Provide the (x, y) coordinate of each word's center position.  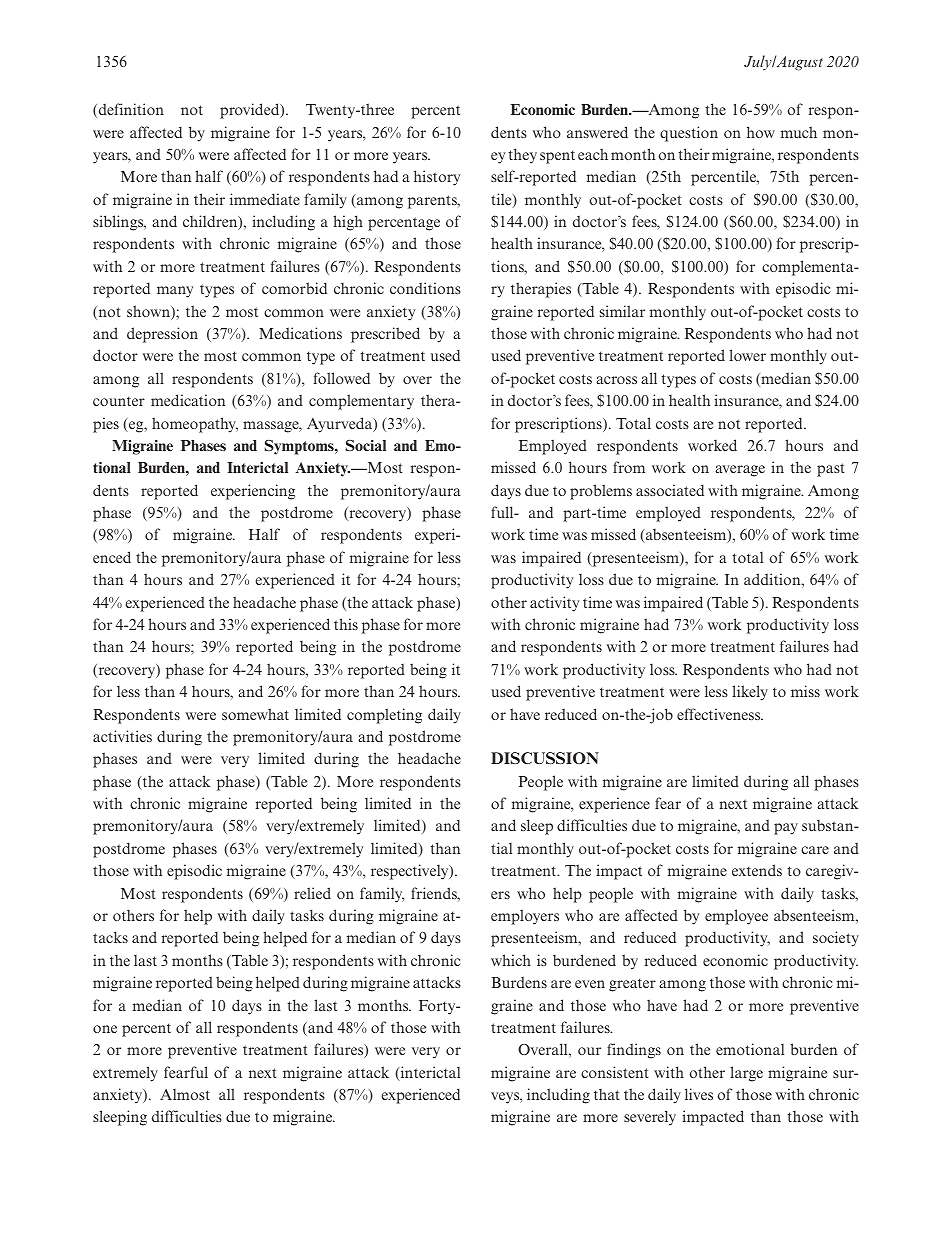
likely (750, 693)
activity (554, 604)
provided (251, 111)
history (437, 178)
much (799, 132)
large (746, 1074)
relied (312, 893)
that (607, 1094)
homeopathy (195, 425)
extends (757, 870)
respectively (411, 872)
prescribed (385, 335)
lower (747, 355)
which (511, 960)
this (346, 624)
